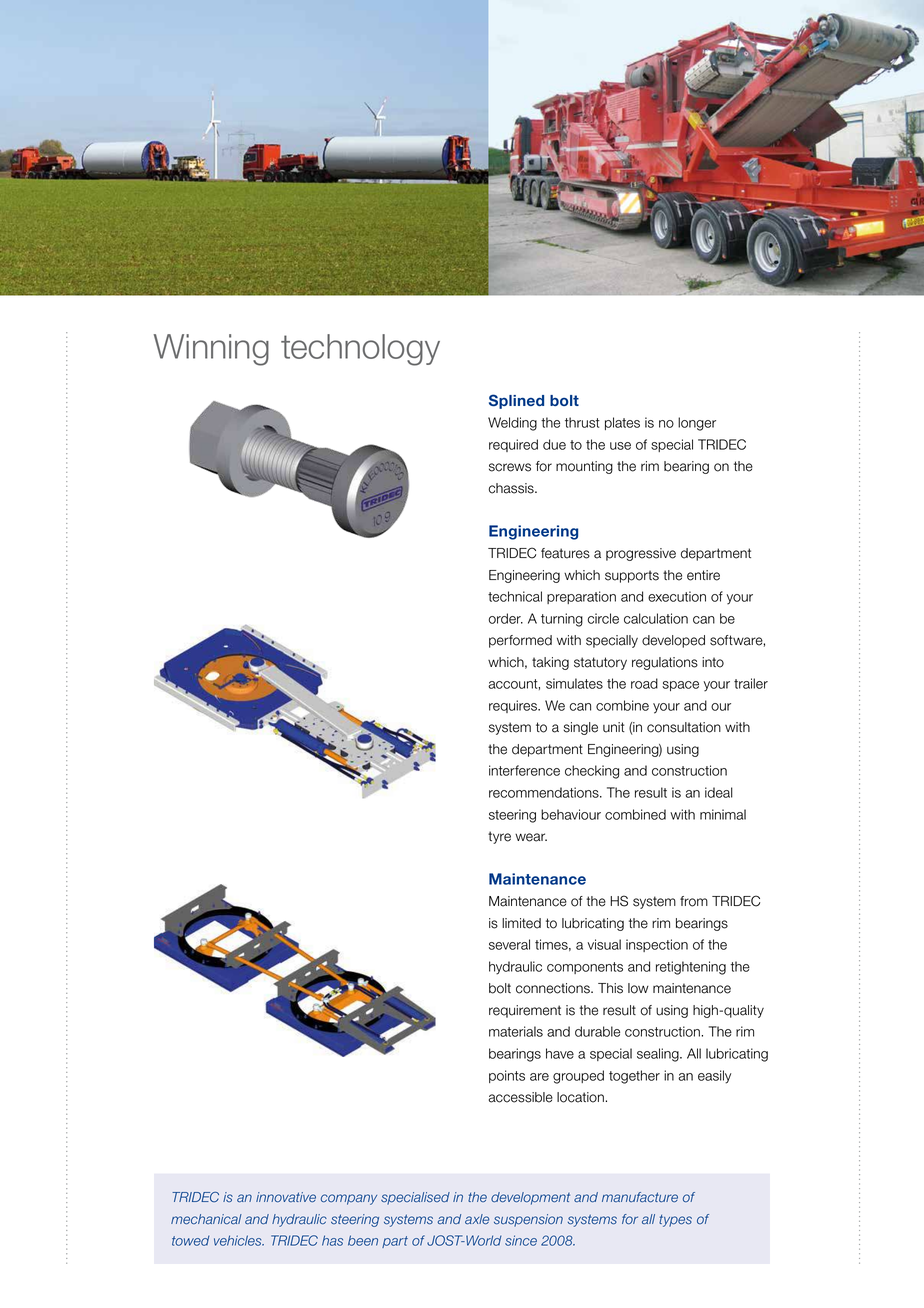 The image size is (924, 1308). Describe the element at coordinates (211, 350) in the image. I see `Winning` at that location.
